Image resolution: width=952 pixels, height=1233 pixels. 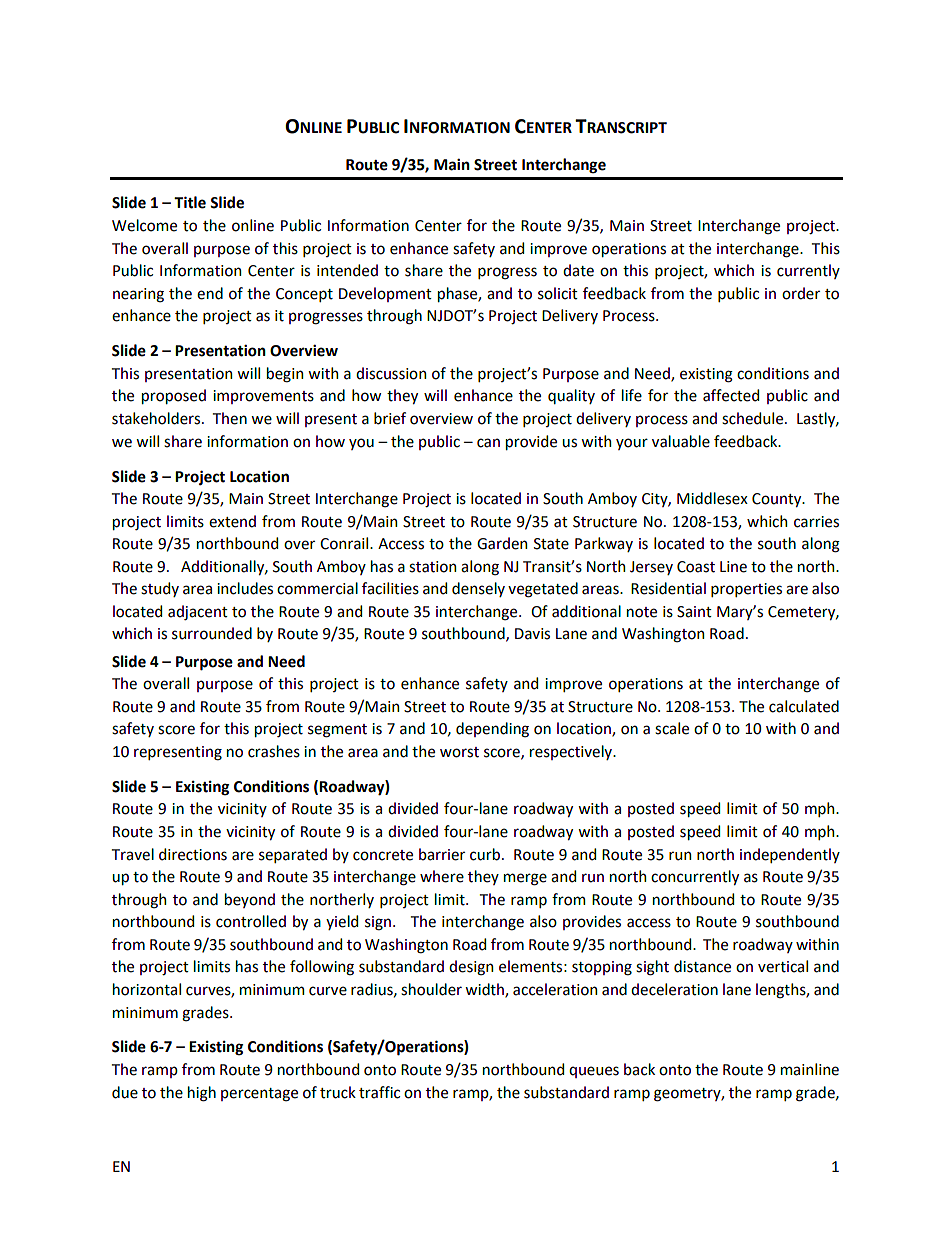 I want to click on traffic, so click(x=379, y=1092).
